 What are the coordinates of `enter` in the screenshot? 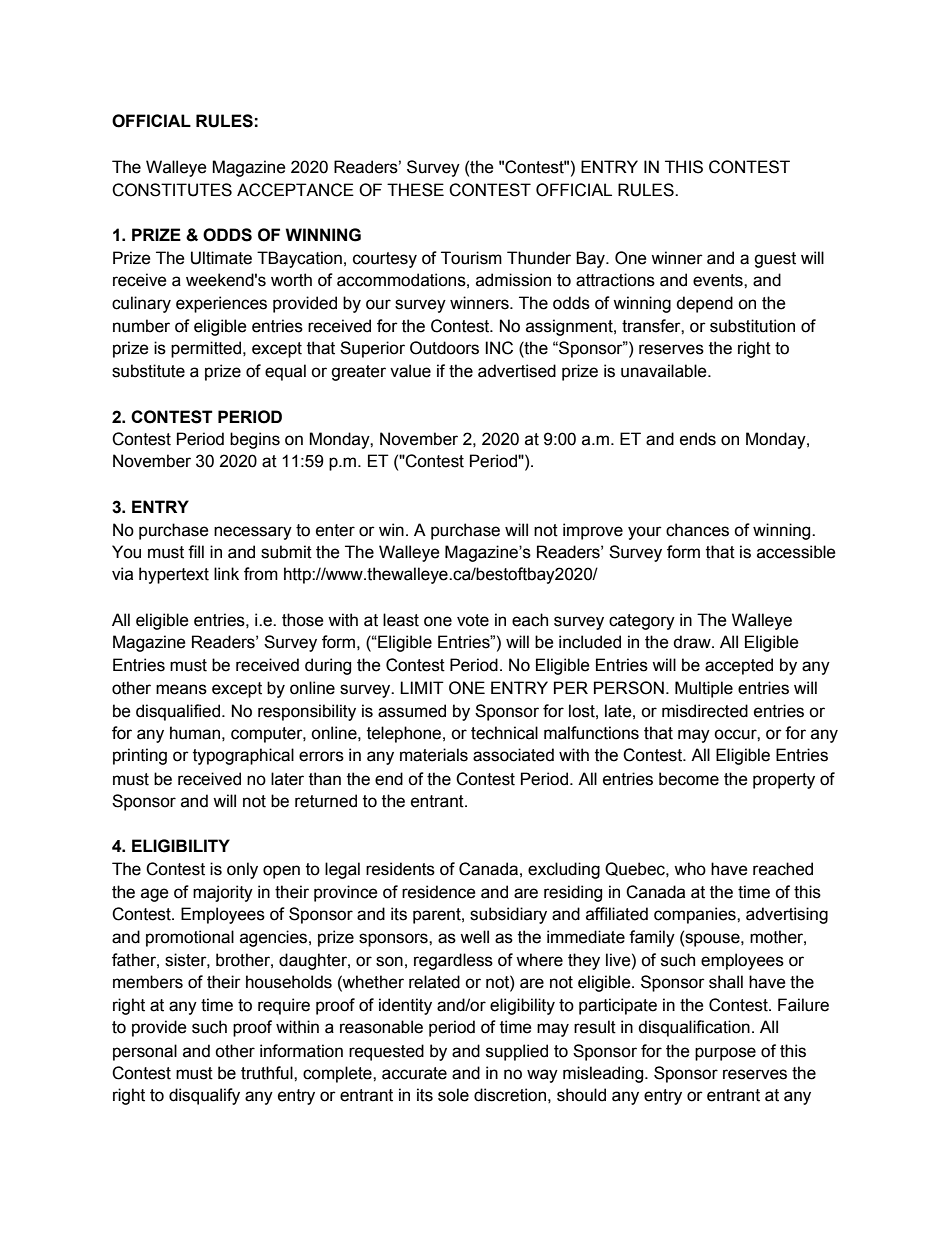 It's located at (335, 530).
